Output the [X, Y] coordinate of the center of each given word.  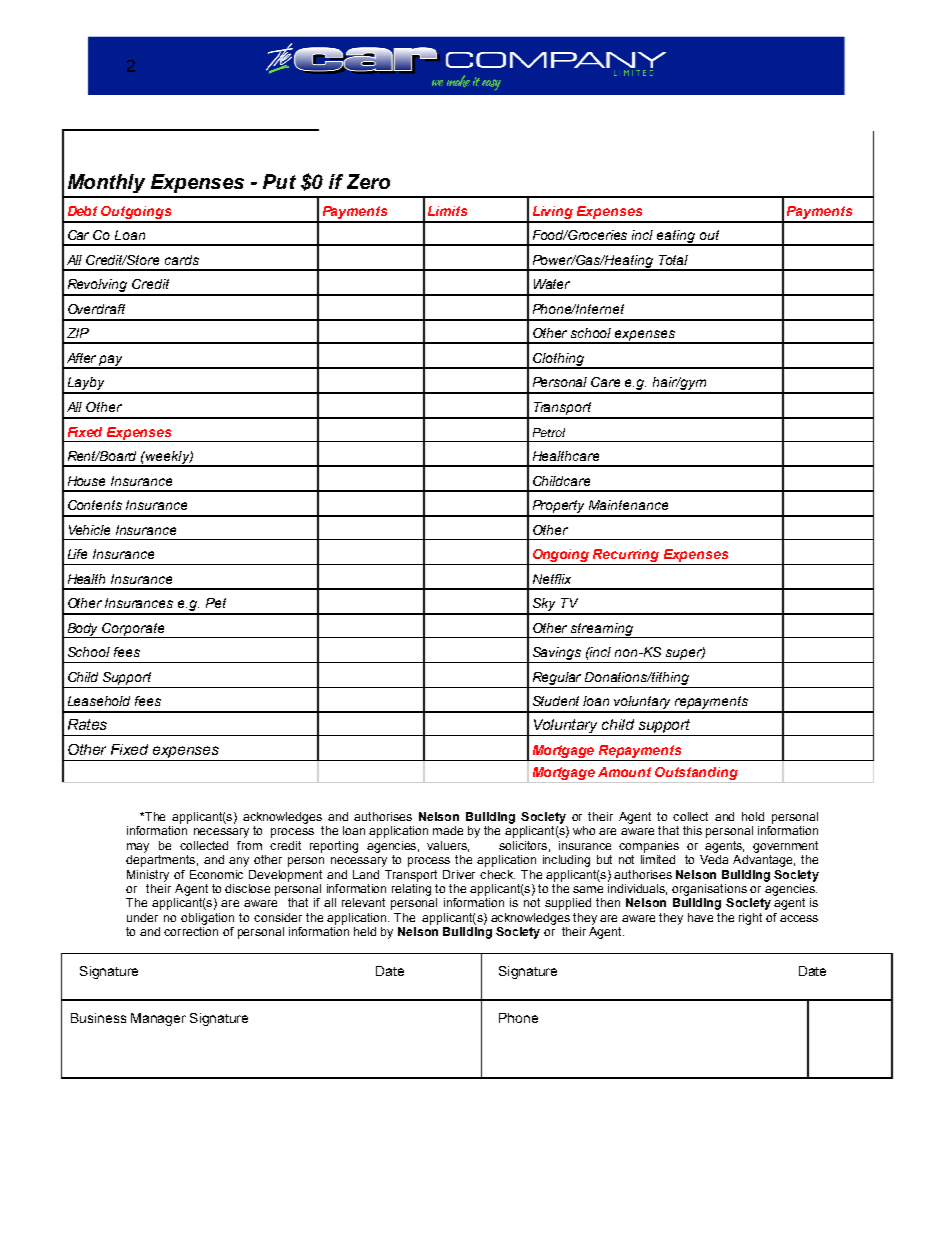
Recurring [626, 557]
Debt [82, 211]
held [365, 931]
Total [673, 260]
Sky [545, 606]
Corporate [134, 630]
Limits [447, 211]
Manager [158, 1019]
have [700, 917]
